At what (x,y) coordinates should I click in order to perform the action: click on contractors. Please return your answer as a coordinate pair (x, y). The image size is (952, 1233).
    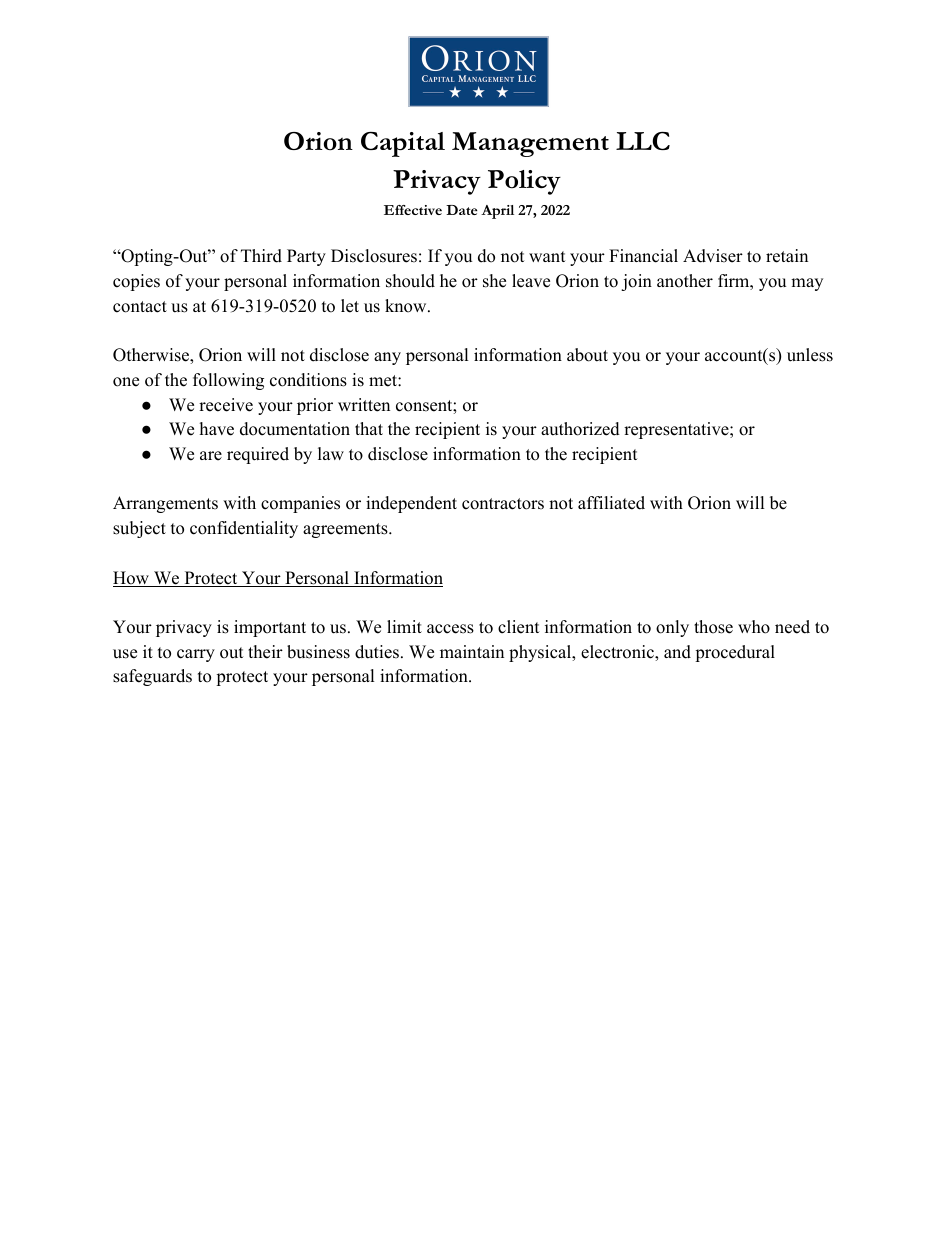
    Looking at the image, I should click on (503, 504).
